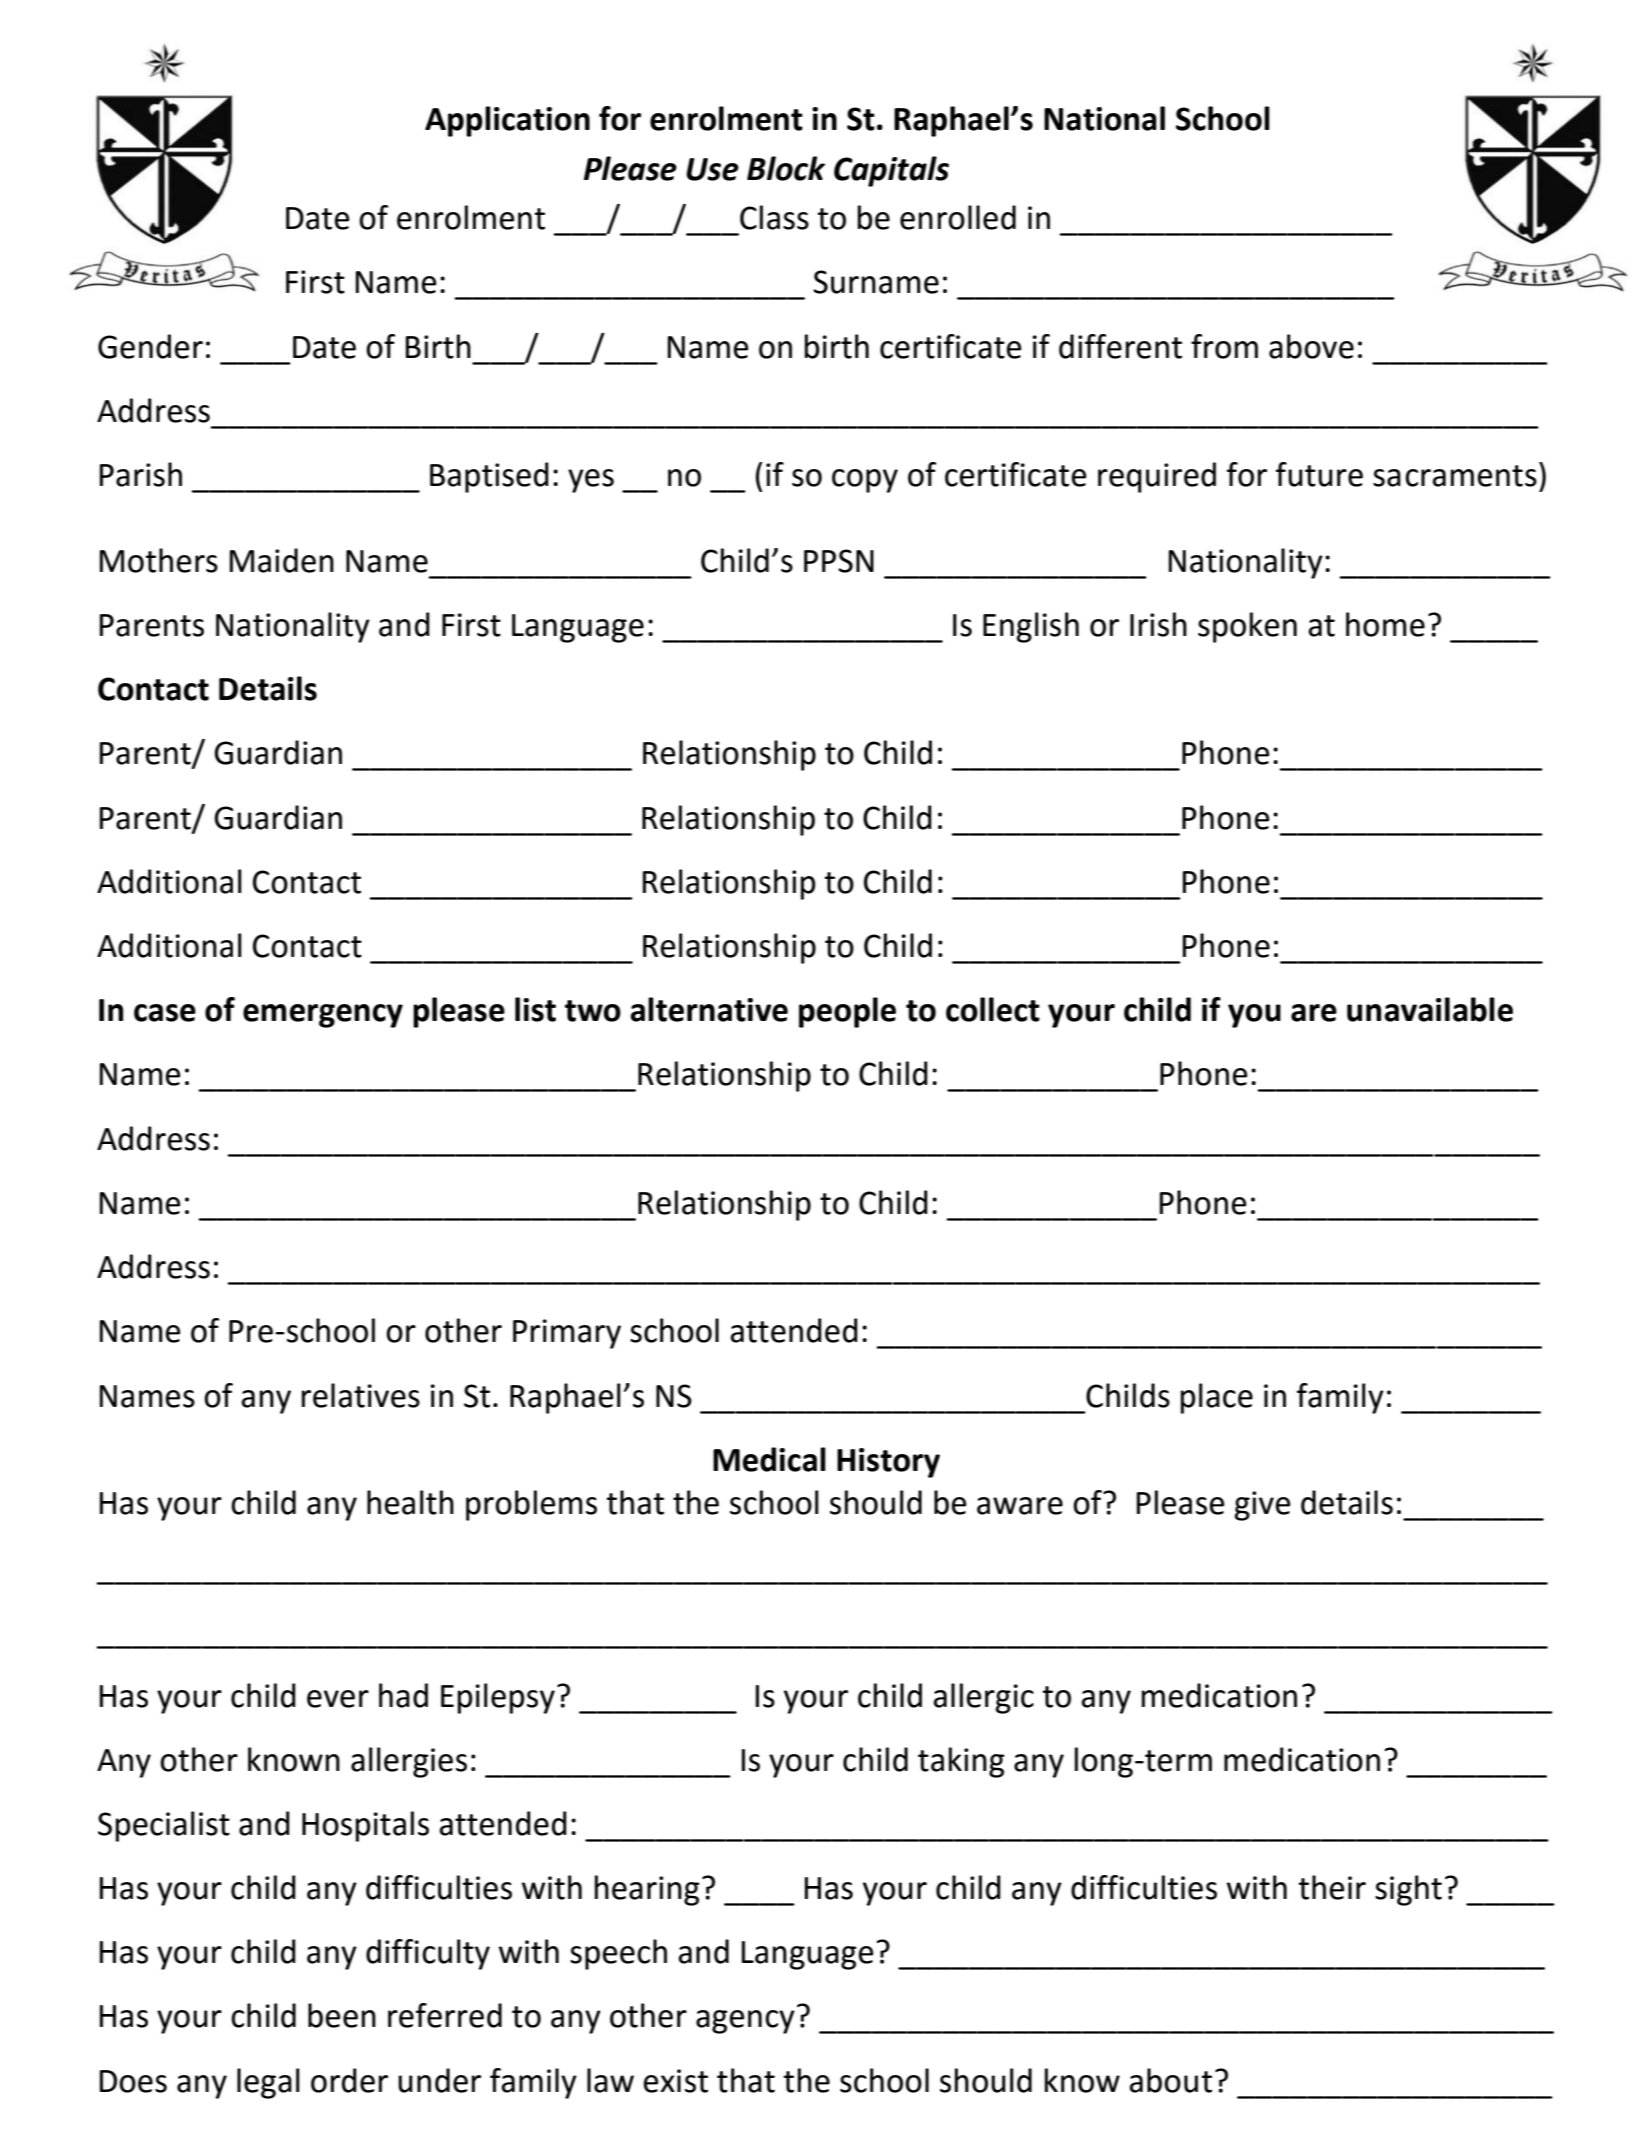 The width and height of the screenshot is (1652, 2137). I want to click on people, so click(847, 1012).
